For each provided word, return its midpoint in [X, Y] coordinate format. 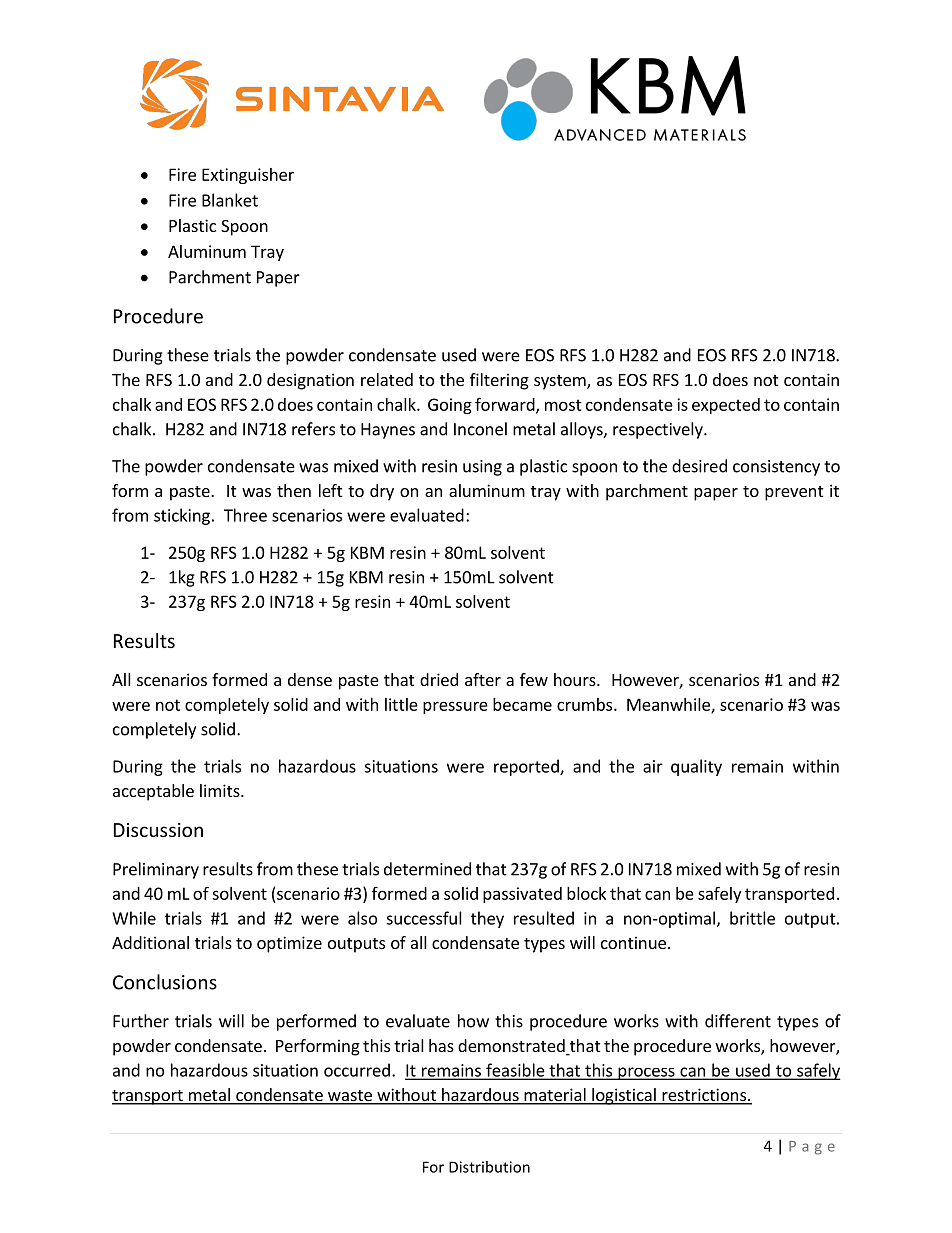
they [487, 919]
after [483, 679]
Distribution [489, 1167]
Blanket [230, 200]
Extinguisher [248, 176]
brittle [752, 918]
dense [310, 679]
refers [313, 429]
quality [696, 767]
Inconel [480, 429]
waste [350, 1097]
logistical [624, 1096]
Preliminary [156, 870]
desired [699, 466]
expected [726, 406]
